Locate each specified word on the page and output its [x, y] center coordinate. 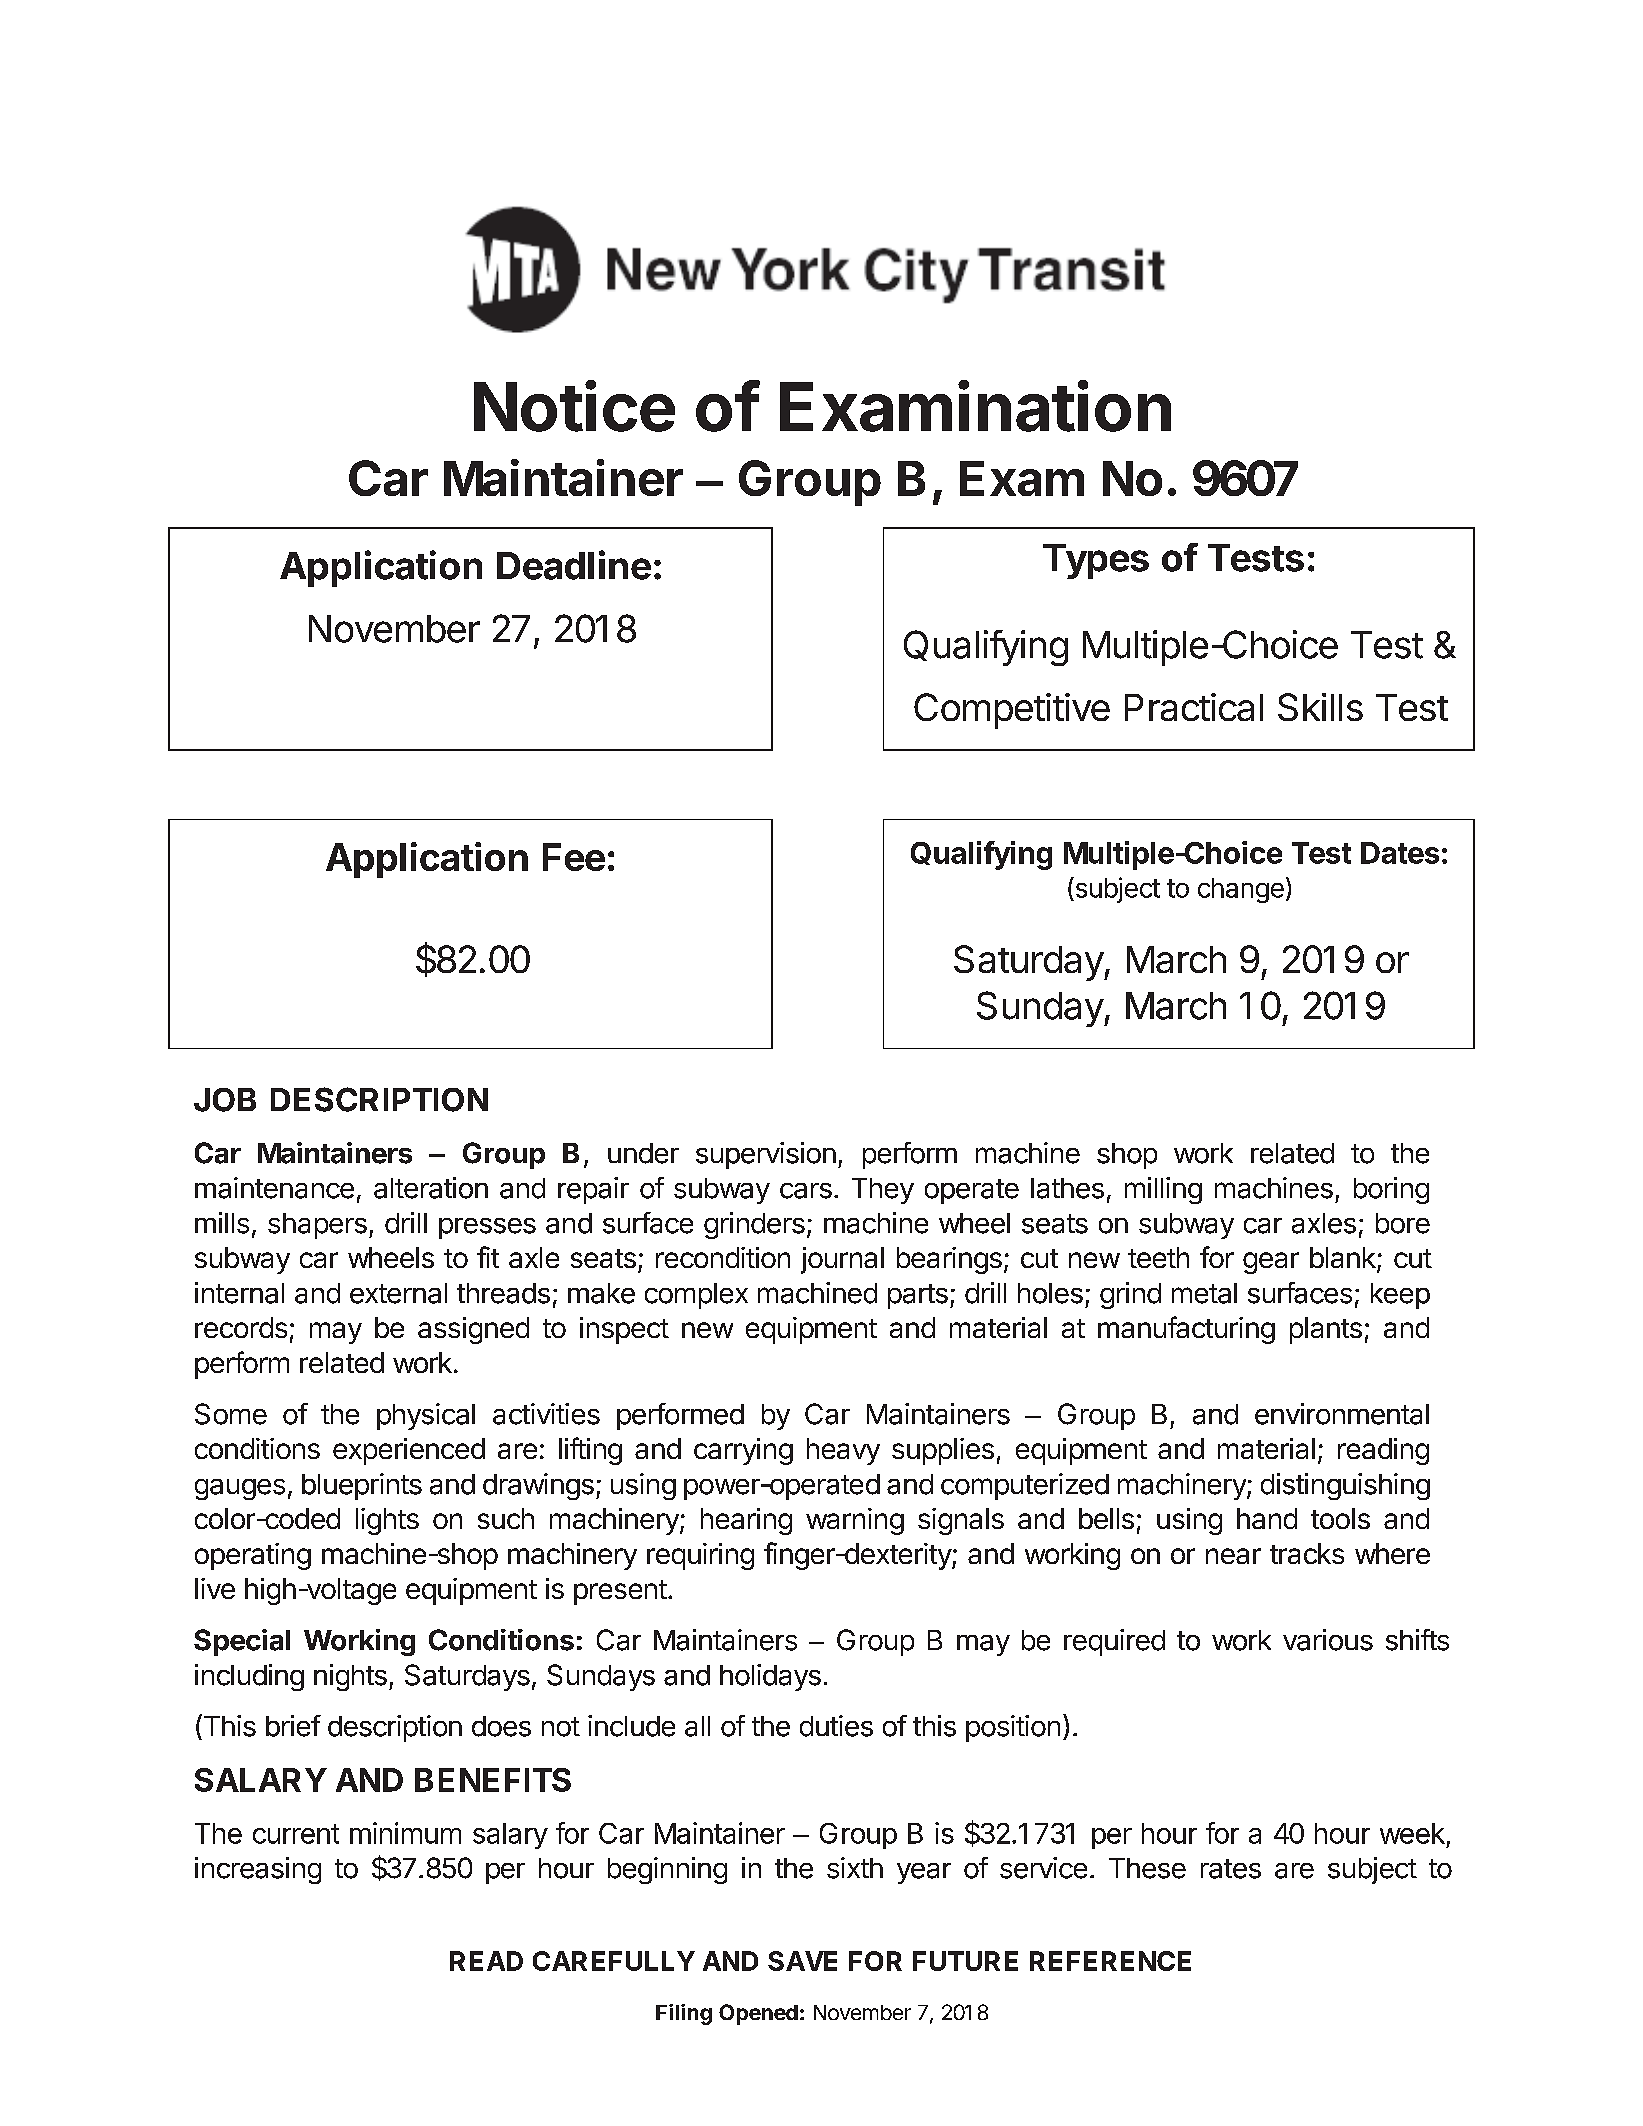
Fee [574, 857]
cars [806, 1191]
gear [1271, 1263]
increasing [258, 1870]
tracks [1307, 1553]
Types [1096, 561]
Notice [574, 406]
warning [855, 1521]
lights [387, 1521]
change [1241, 890]
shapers [317, 1226]
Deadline [574, 565]
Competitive [1012, 711]
